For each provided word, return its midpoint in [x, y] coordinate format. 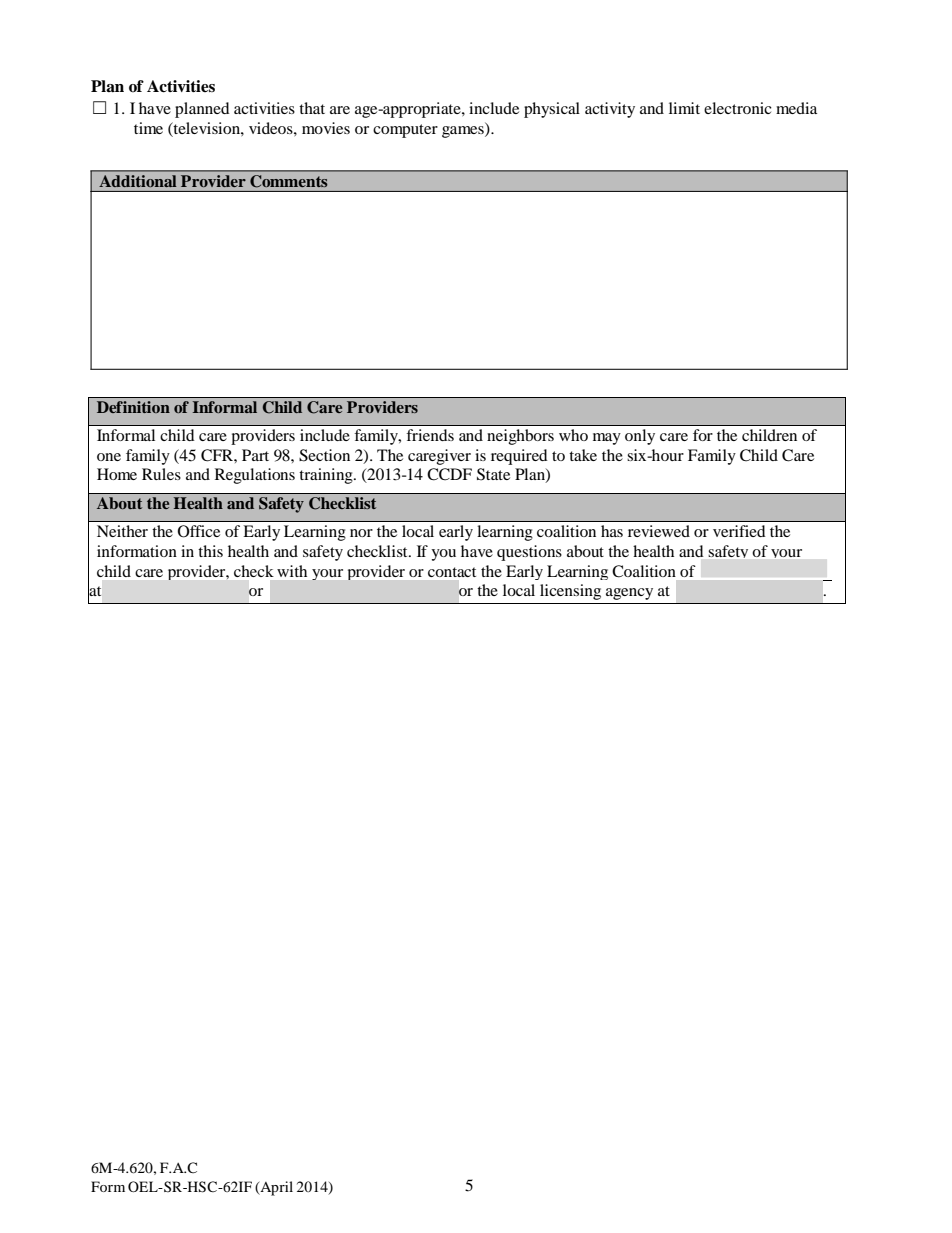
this [210, 551]
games [464, 132]
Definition [133, 407]
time [148, 128]
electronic [738, 108]
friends [430, 435]
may [607, 439]
